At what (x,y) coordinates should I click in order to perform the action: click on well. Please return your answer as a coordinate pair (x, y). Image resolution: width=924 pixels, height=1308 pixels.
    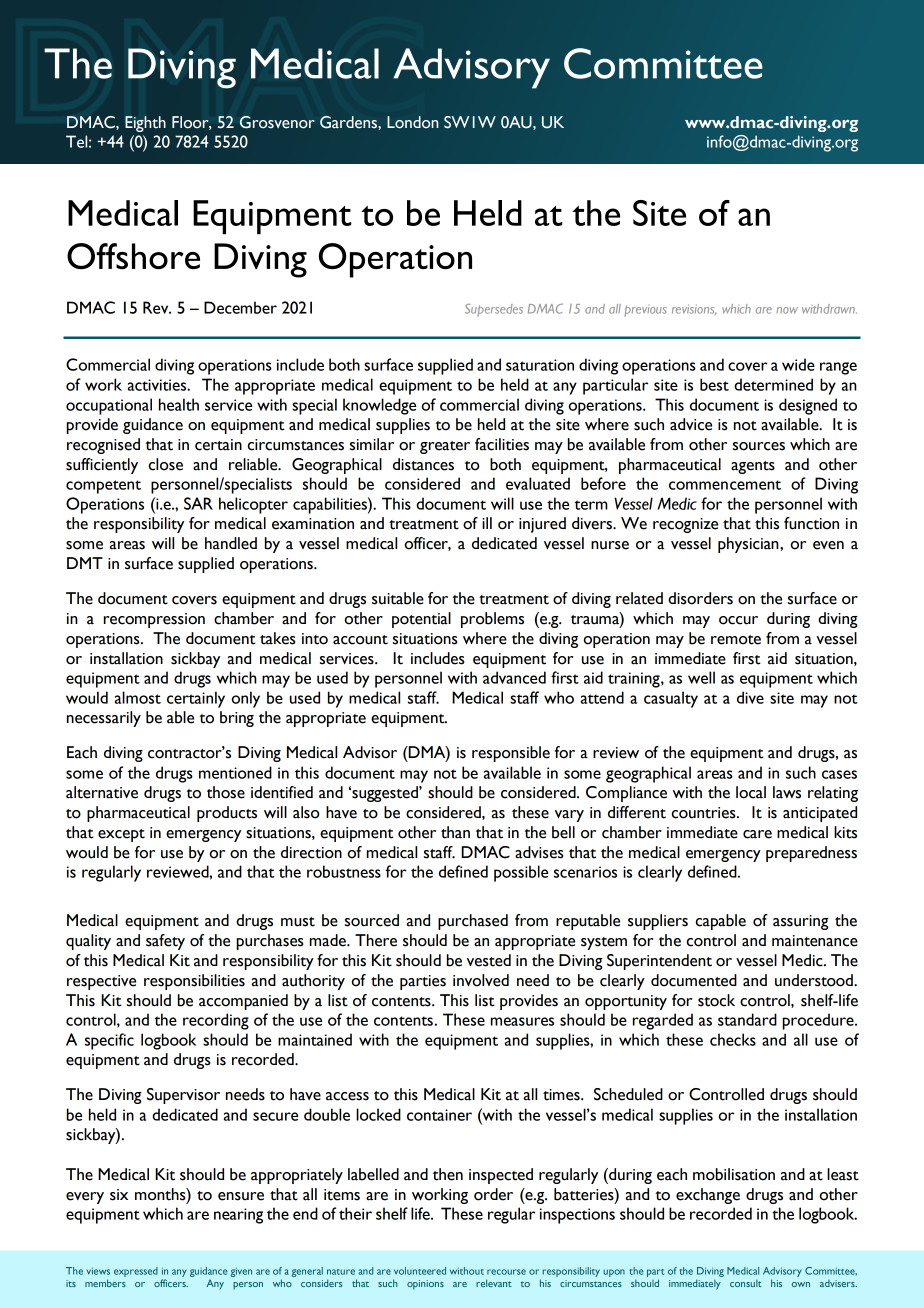
    Looking at the image, I should click on (701, 677).
